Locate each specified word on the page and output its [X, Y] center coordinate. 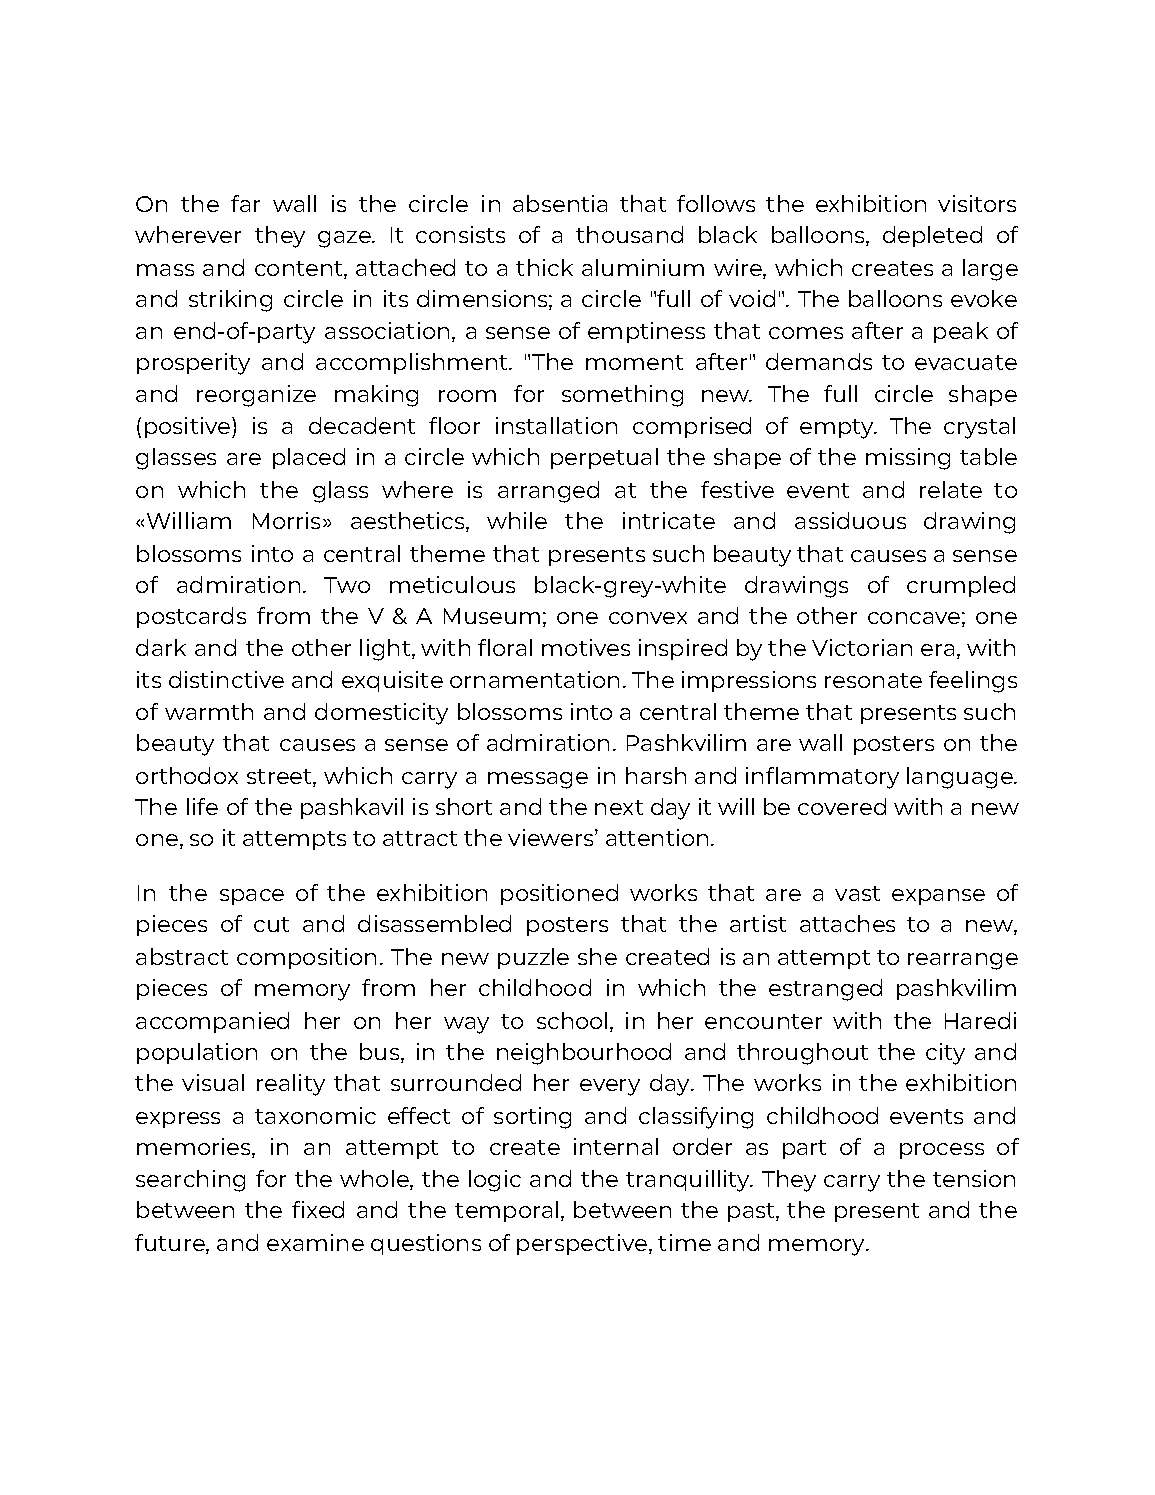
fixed [318, 1209]
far [245, 203]
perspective [583, 1244]
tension [974, 1178]
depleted [932, 236]
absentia [560, 203]
